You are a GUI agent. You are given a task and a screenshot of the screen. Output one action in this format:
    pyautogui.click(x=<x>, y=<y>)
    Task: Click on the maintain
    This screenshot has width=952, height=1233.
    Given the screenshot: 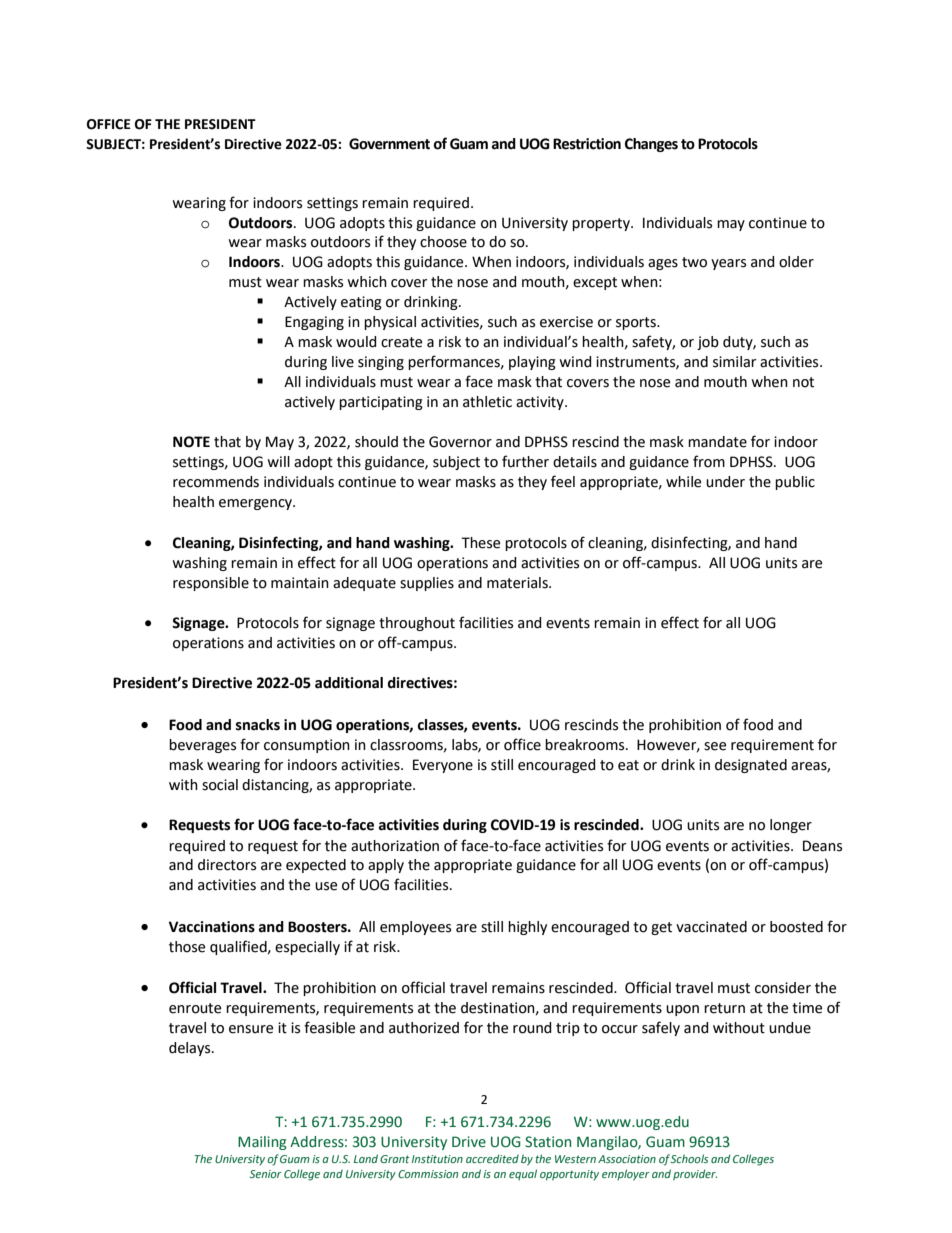 What is the action you would take?
    pyautogui.click(x=300, y=583)
